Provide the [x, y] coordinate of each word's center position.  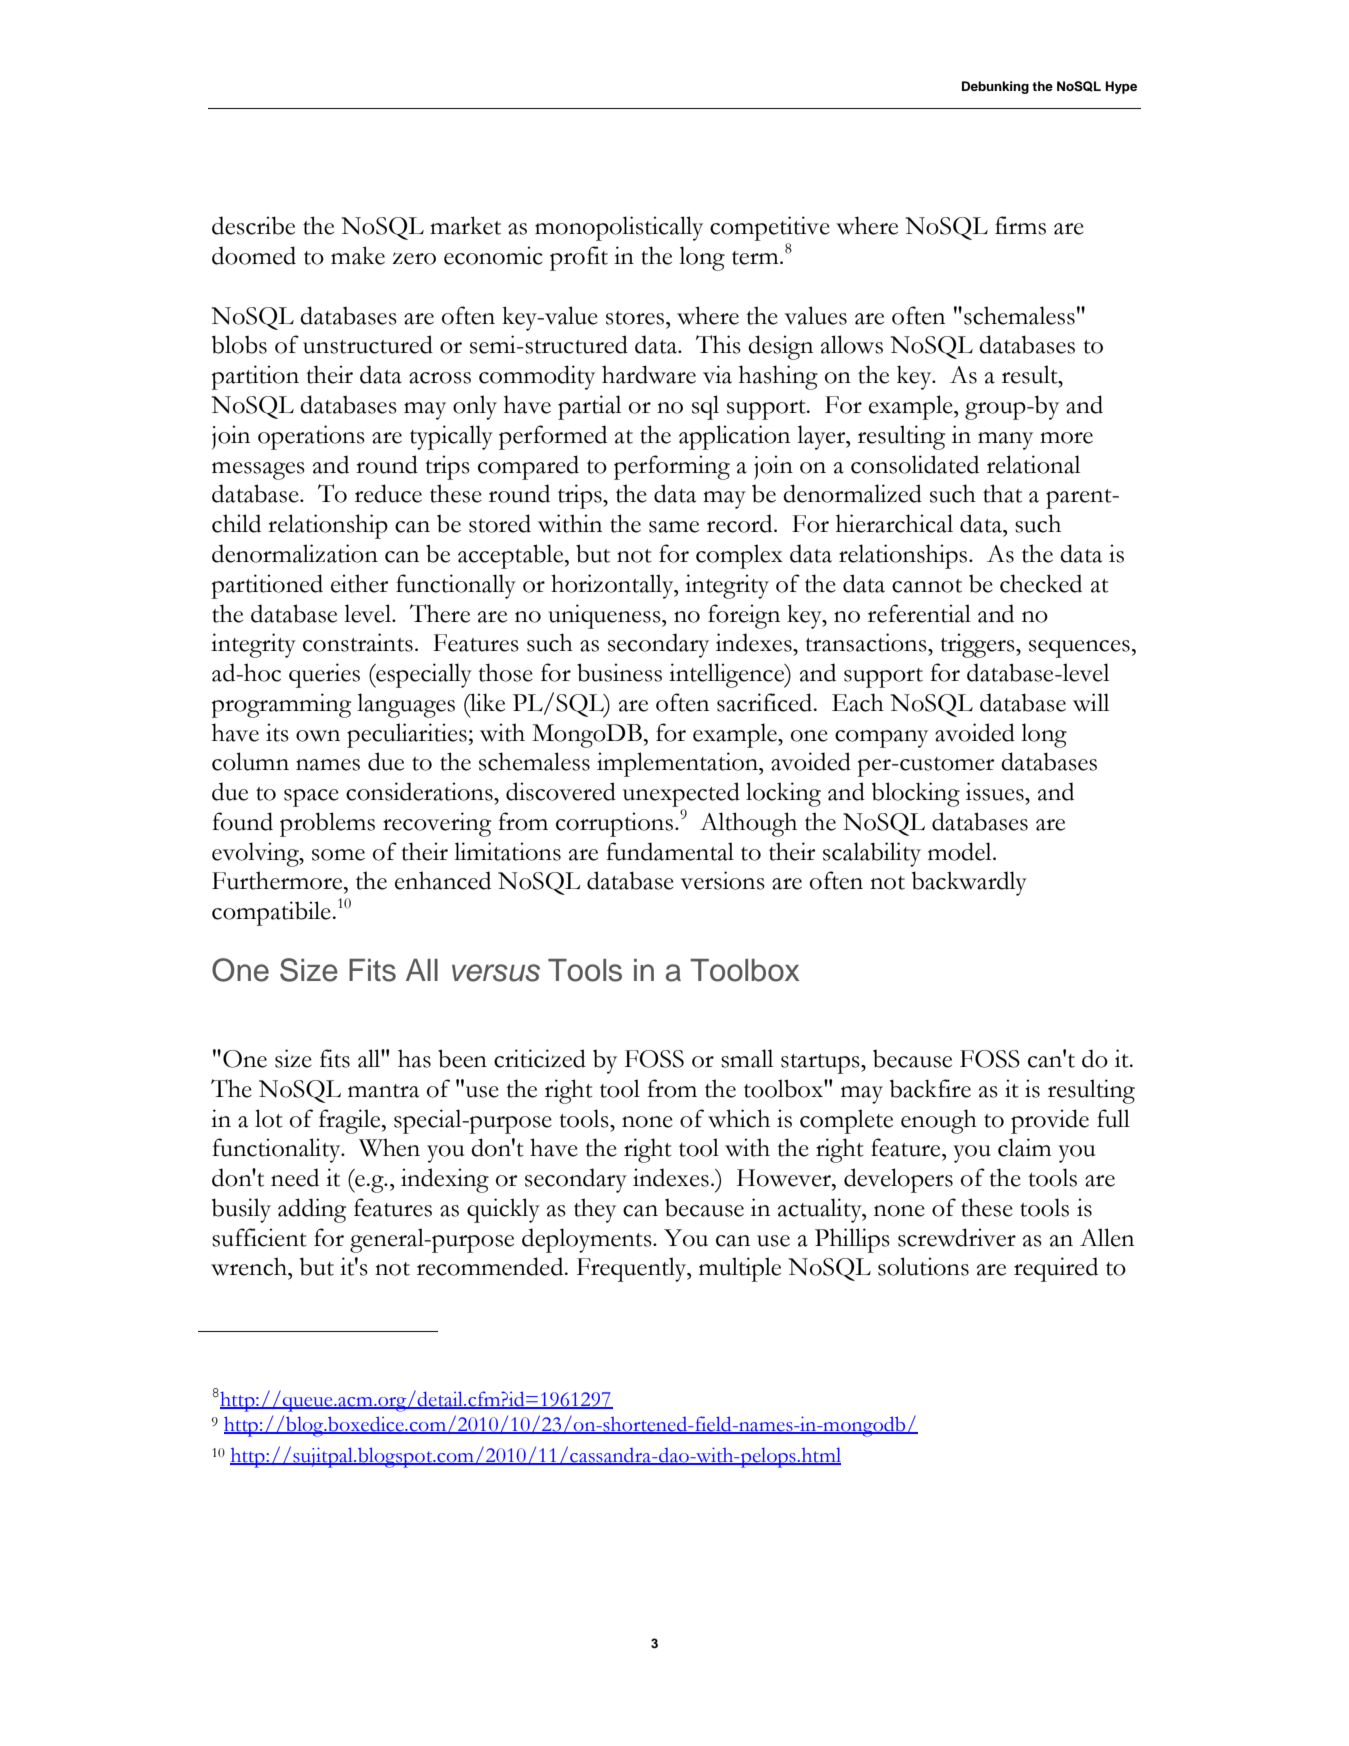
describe [253, 225]
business [619, 672]
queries [324, 675]
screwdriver [957, 1237]
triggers [978, 645]
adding [312, 1210]
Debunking [995, 87]
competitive [770, 230]
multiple [740, 1269]
